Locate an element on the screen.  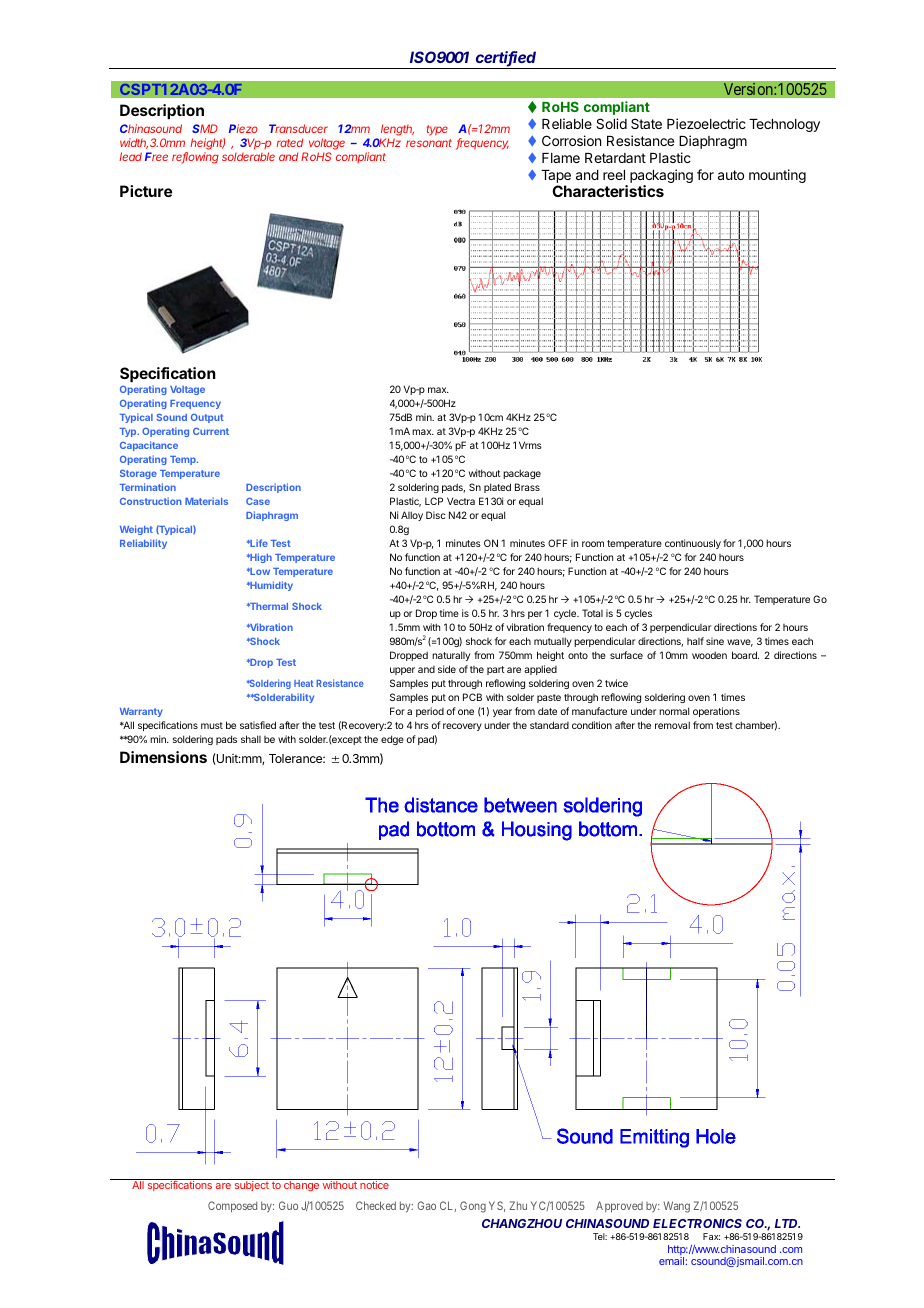
Dimensions is located at coordinates (163, 757).
